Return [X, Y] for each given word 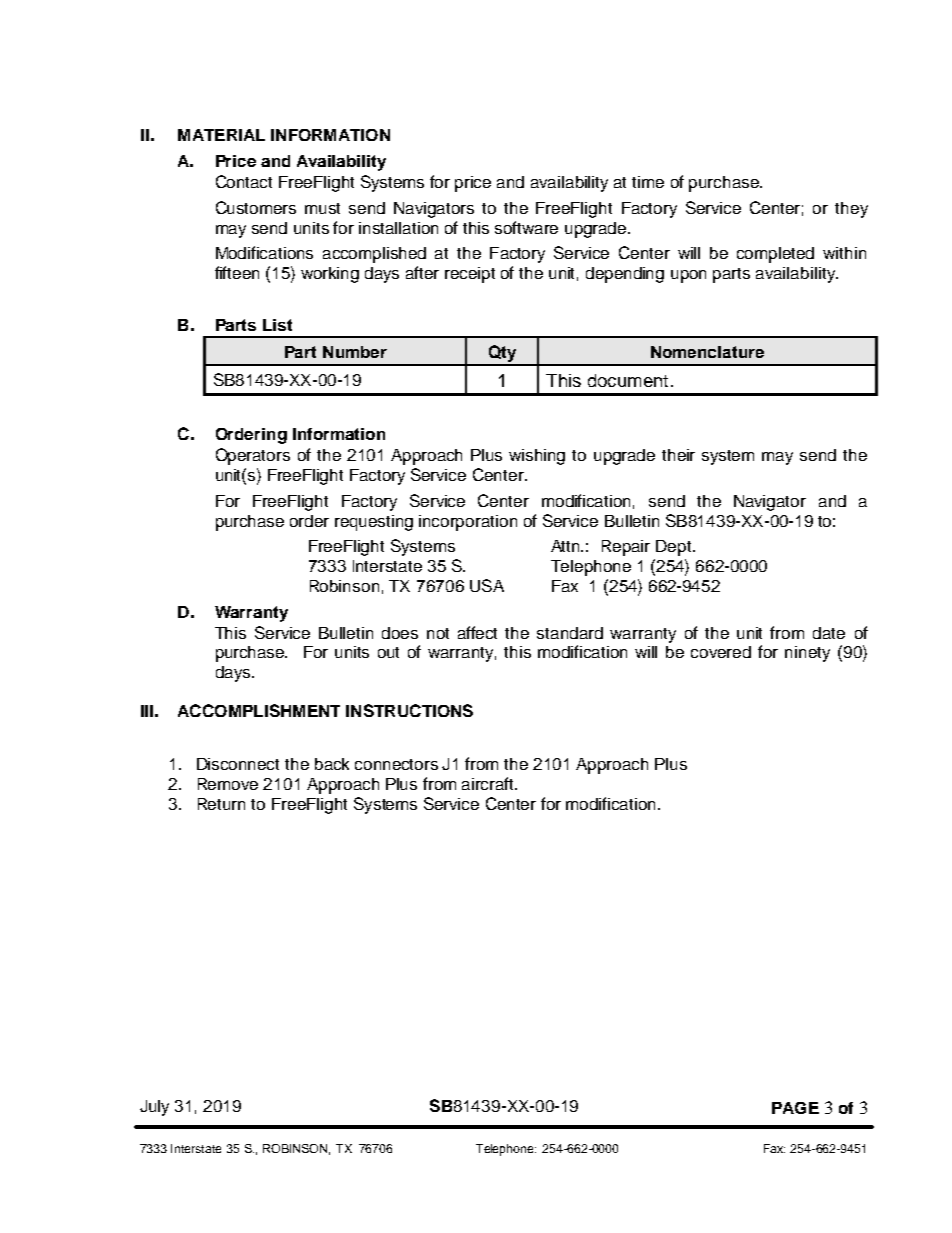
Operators [253, 456]
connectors [396, 764]
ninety [807, 654]
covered [721, 652]
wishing [537, 457]
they [851, 210]
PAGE [795, 1108]
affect [477, 632]
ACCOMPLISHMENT [259, 710]
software [526, 227]
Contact [244, 181]
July [154, 1108]
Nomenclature [707, 352]
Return [221, 804]
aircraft [489, 783]
